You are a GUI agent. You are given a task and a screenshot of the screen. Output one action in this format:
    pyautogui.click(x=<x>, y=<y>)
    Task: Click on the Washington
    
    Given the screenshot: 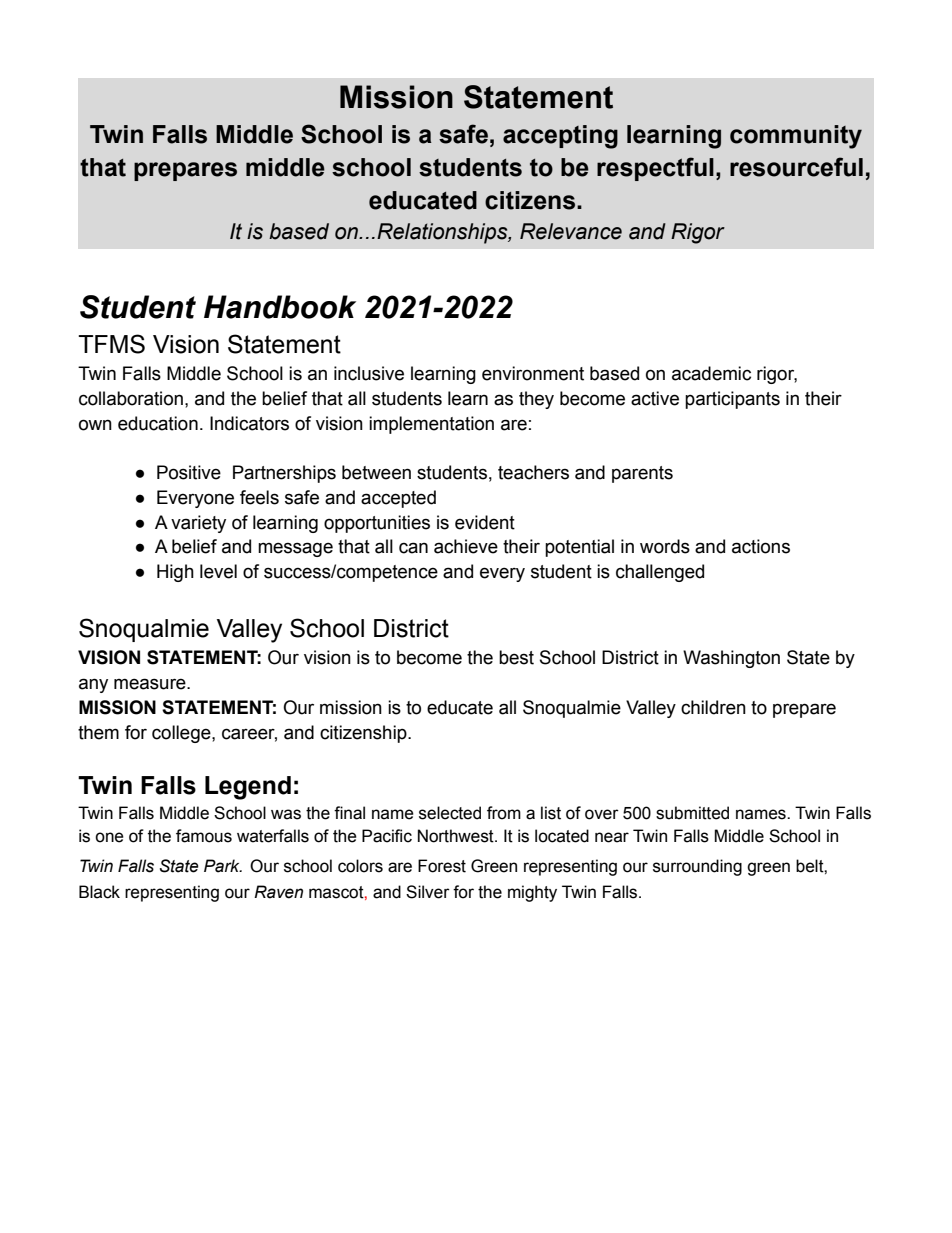 What is the action you would take?
    pyautogui.click(x=731, y=659)
